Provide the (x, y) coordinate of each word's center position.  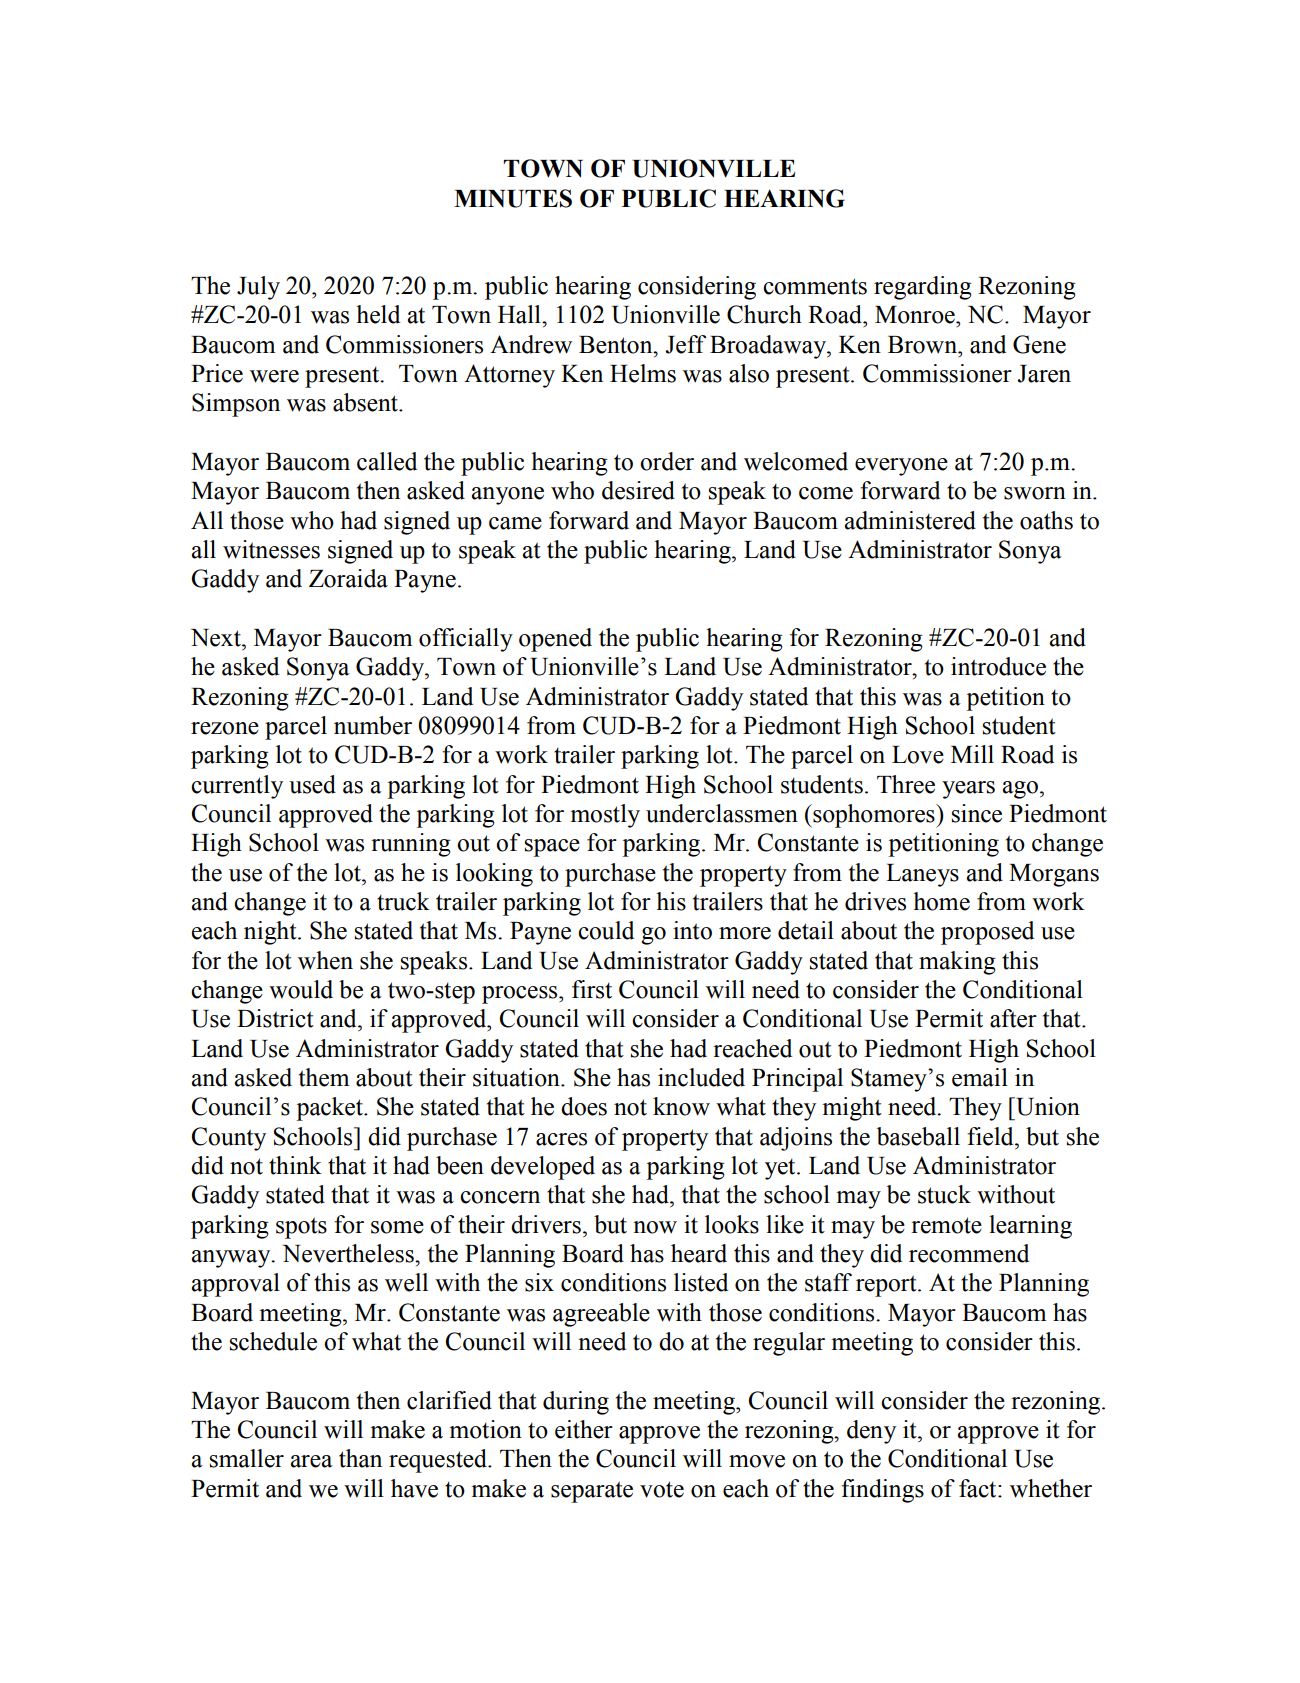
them (324, 1077)
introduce (998, 666)
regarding (923, 288)
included (701, 1077)
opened (555, 640)
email (980, 1077)
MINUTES (513, 198)
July (258, 288)
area (312, 1461)
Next (217, 638)
